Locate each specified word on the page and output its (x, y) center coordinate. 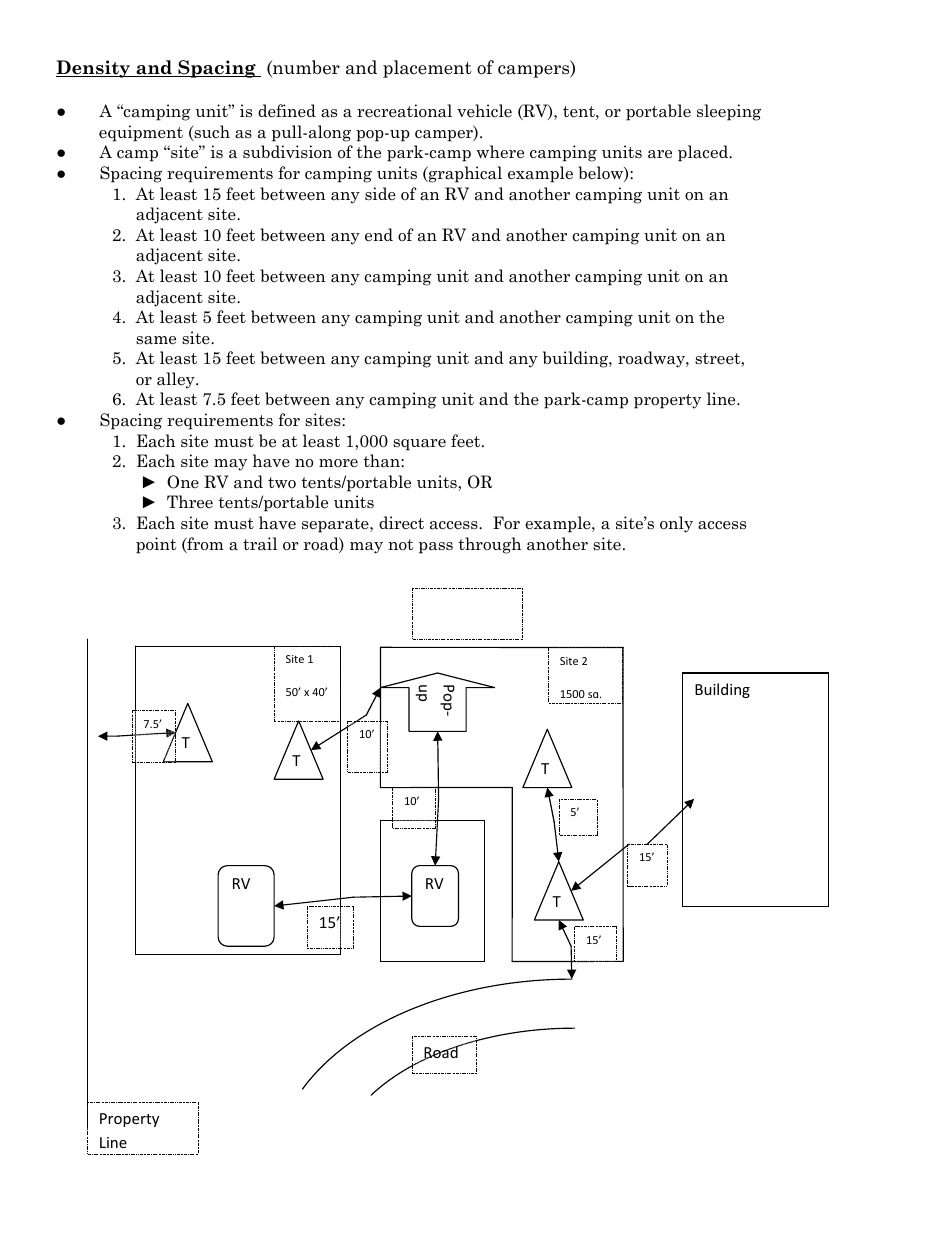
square (419, 445)
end (379, 235)
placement (427, 69)
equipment (141, 133)
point (156, 545)
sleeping (729, 112)
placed (704, 153)
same (156, 340)
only (676, 524)
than (382, 461)
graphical (464, 174)
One (183, 482)
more (338, 463)
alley (177, 380)
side (380, 193)
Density (94, 69)
